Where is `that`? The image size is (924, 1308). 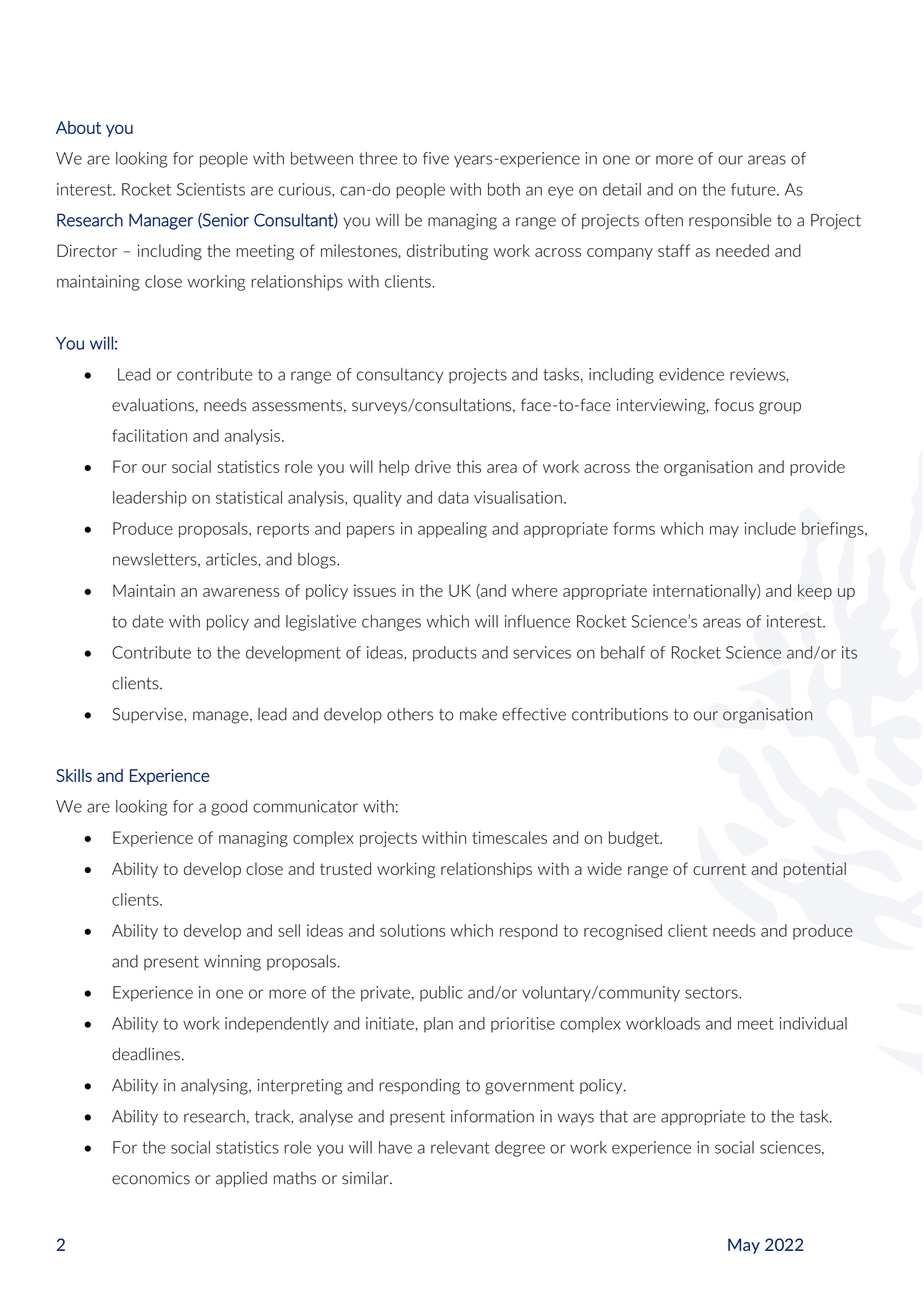
that is located at coordinates (614, 1116).
